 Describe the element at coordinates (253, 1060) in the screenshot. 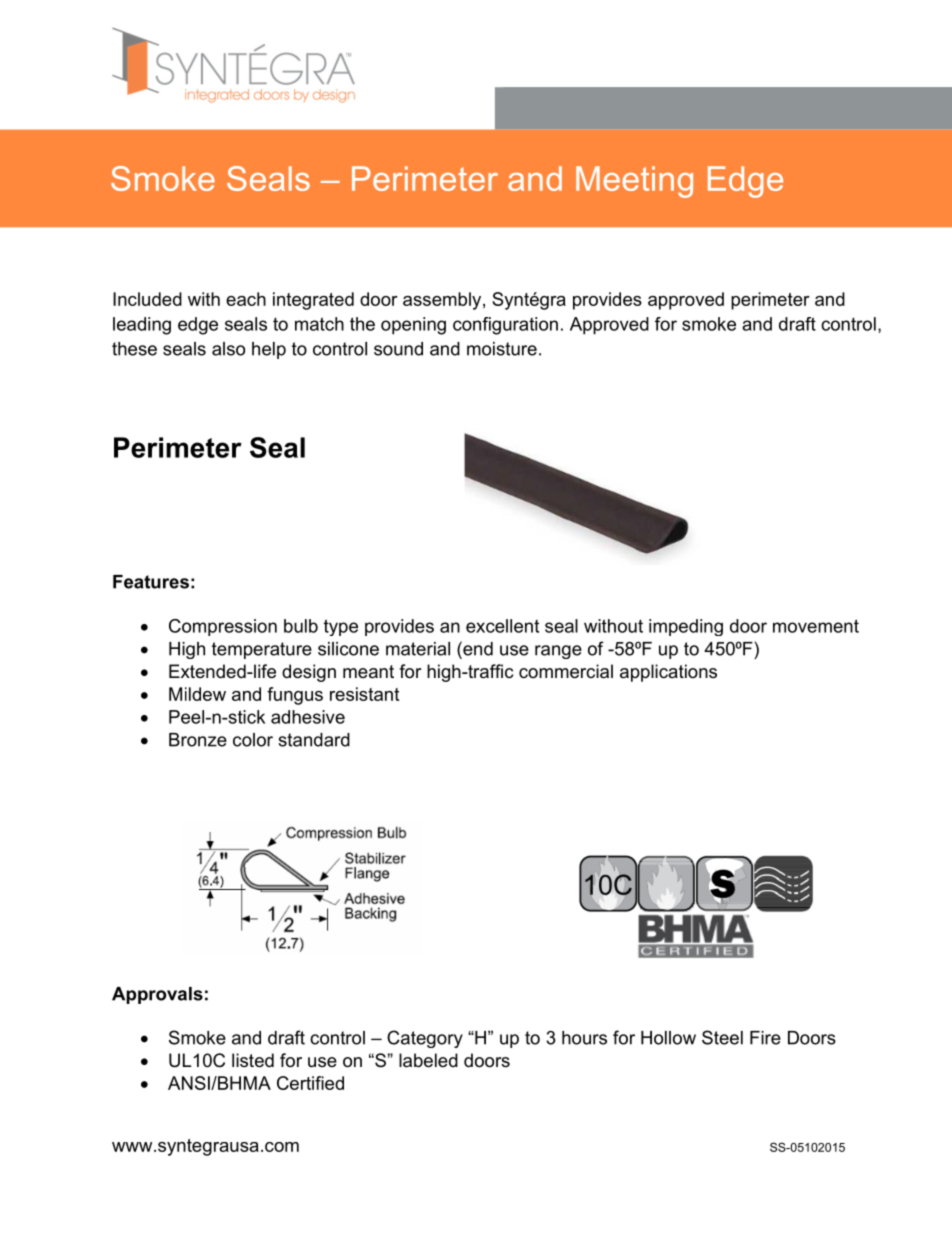

I see `listed` at that location.
